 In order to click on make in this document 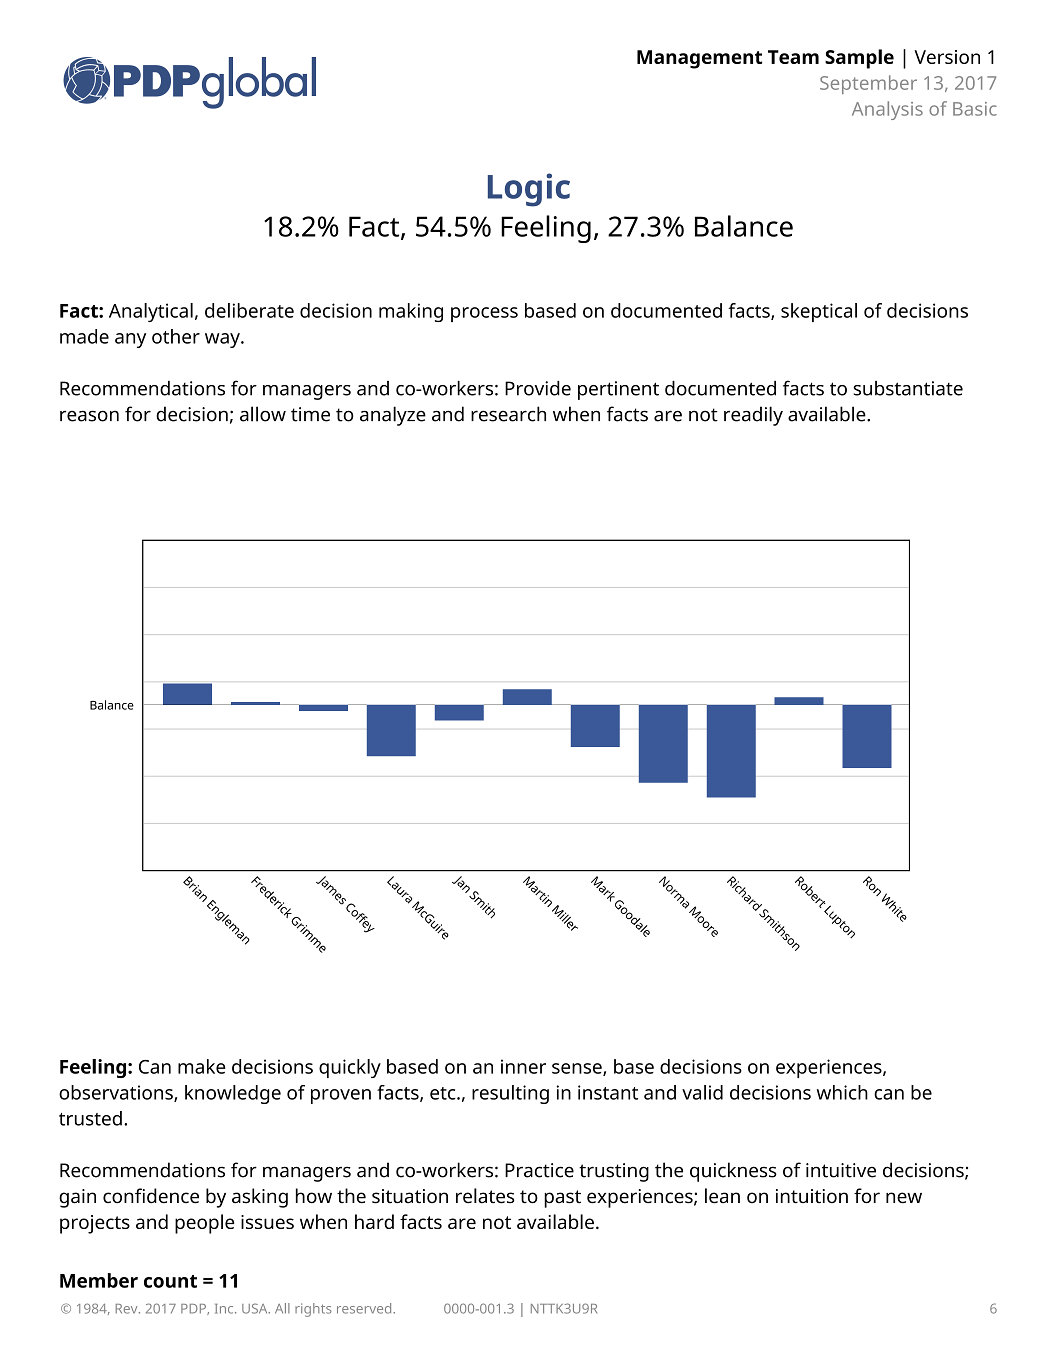, I will do `click(202, 1066)`.
